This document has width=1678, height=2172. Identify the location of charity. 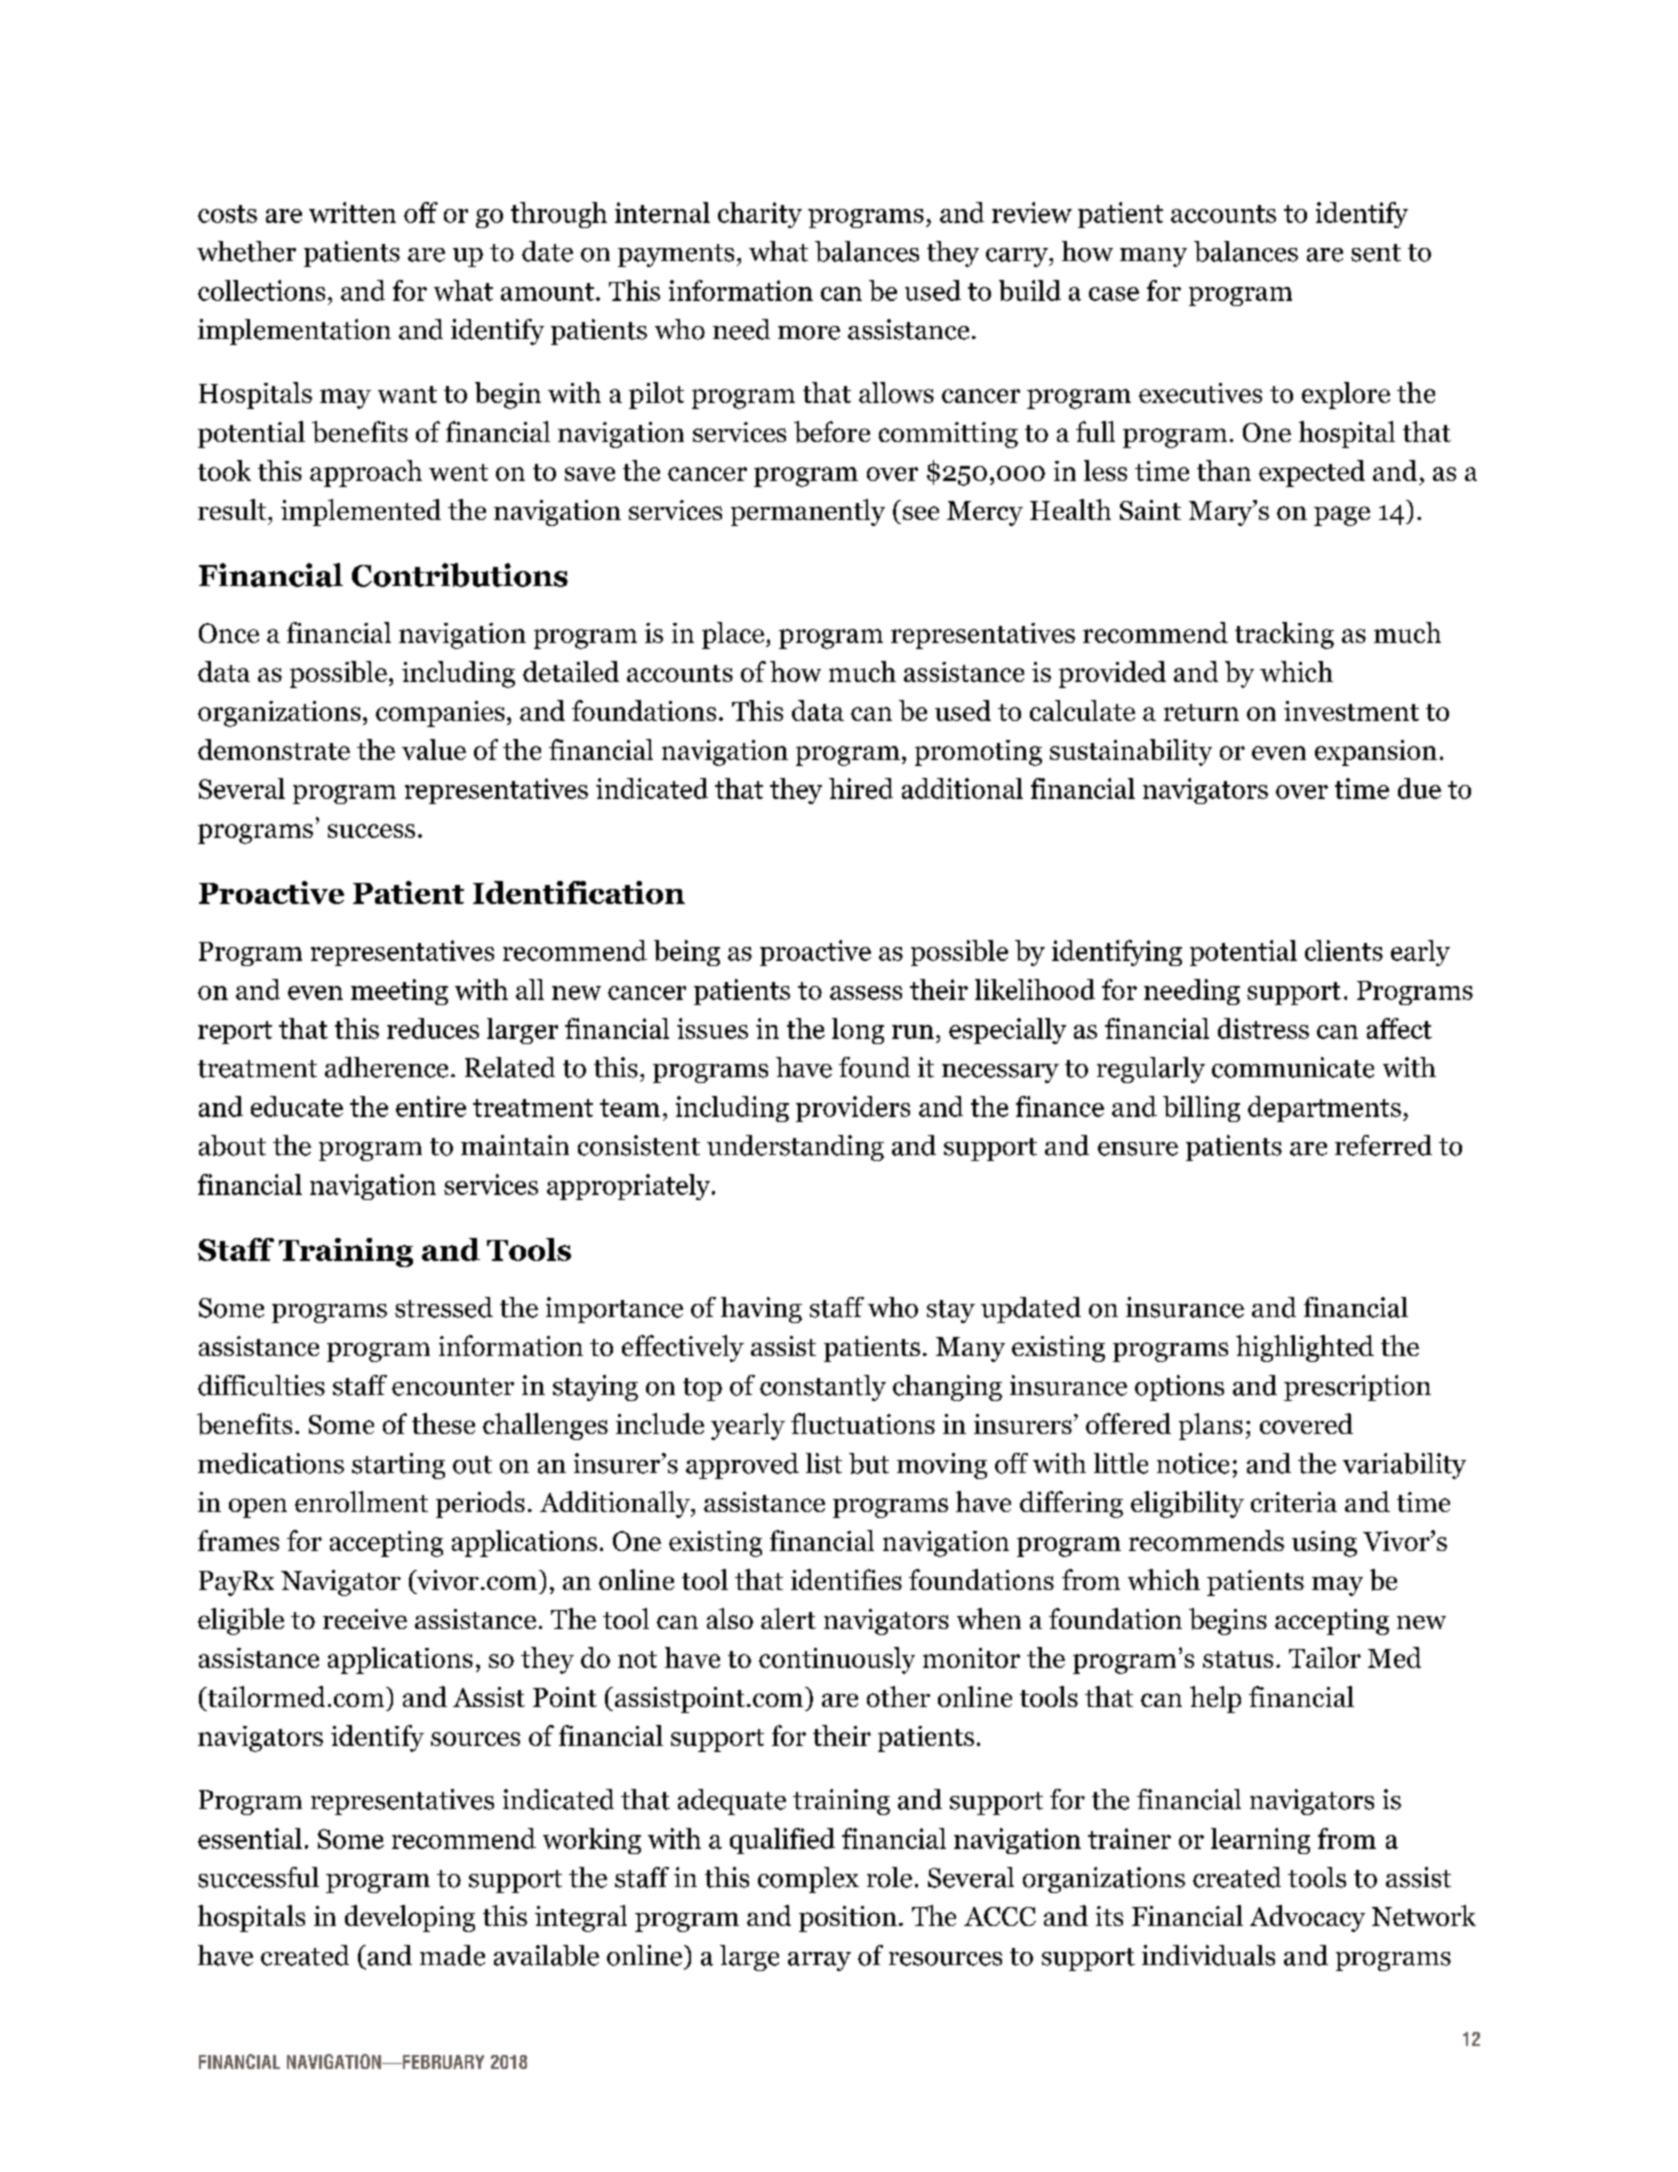
(760, 215).
